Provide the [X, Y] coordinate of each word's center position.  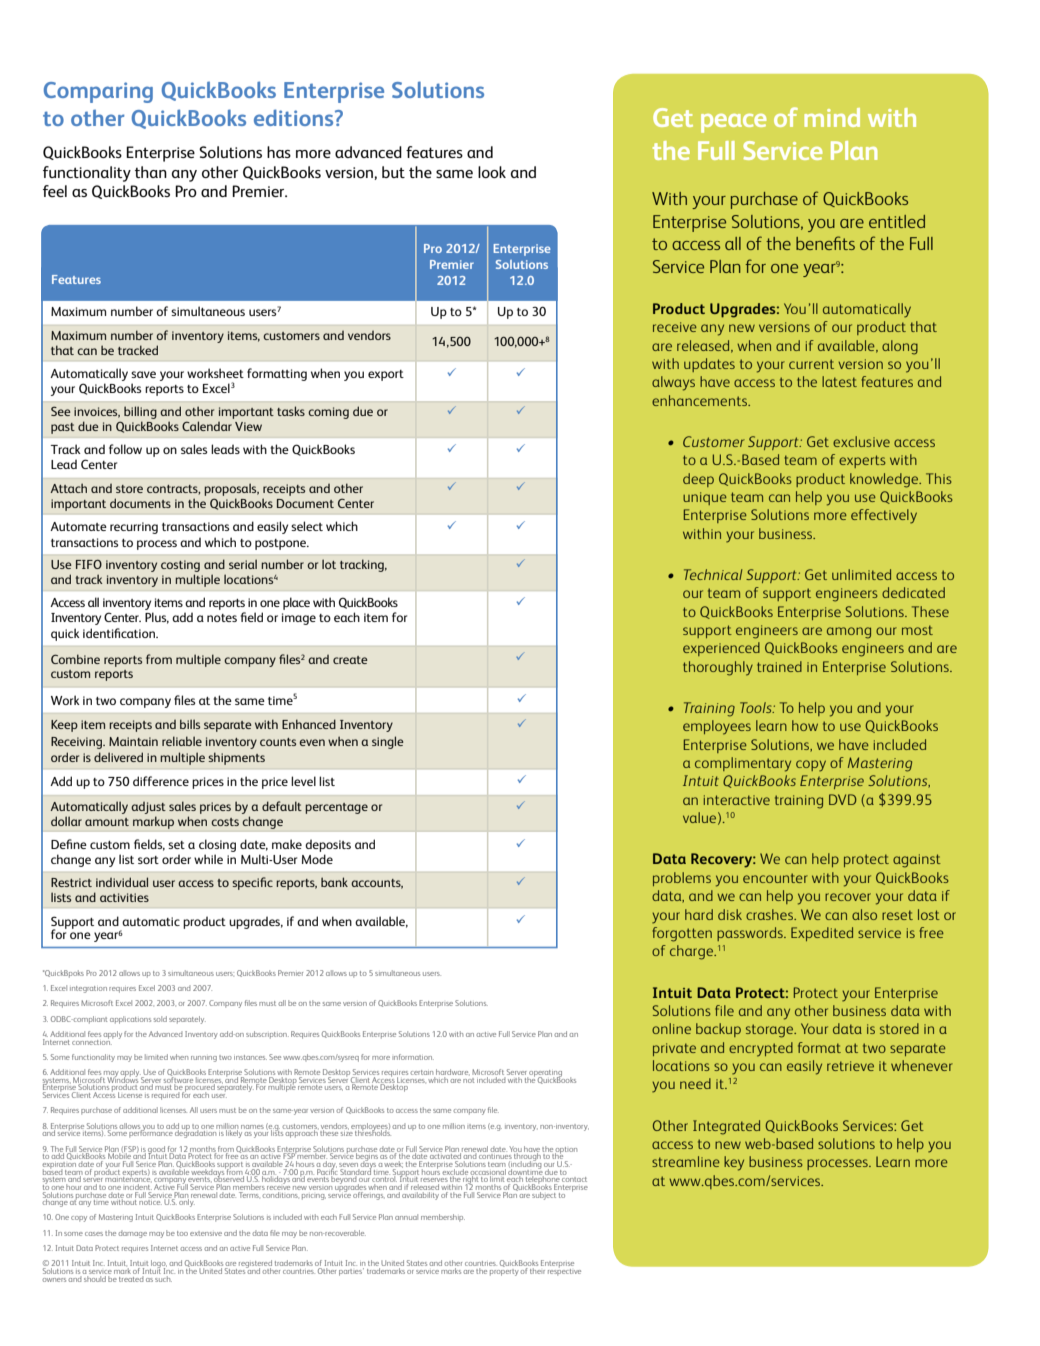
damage [133, 1234]
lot [329, 564]
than [151, 172]
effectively [884, 516]
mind [832, 117]
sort [148, 860]
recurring [134, 528]
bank [334, 882]
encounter [775, 878]
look [492, 172]
